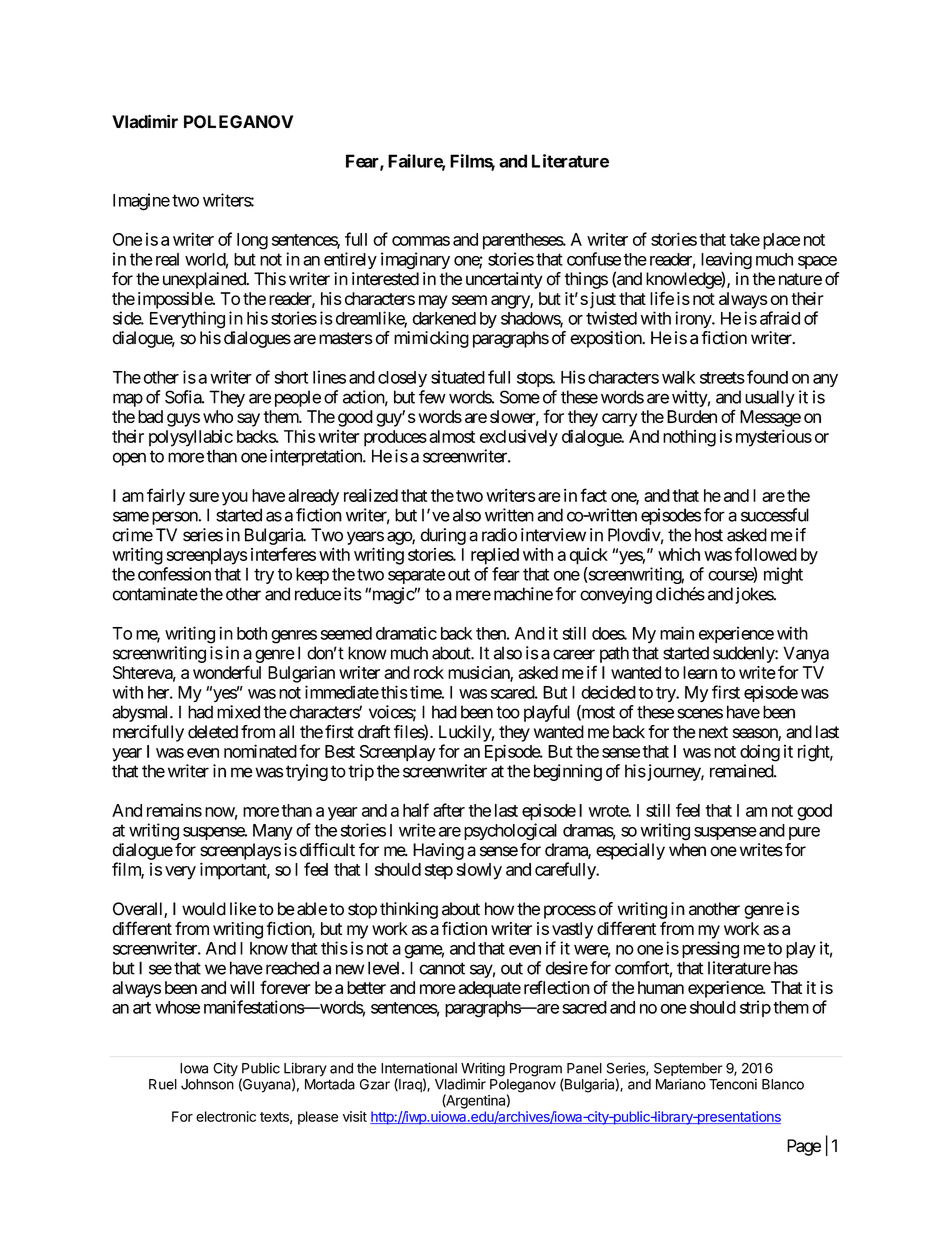  I want to click on leaving, so click(726, 262).
